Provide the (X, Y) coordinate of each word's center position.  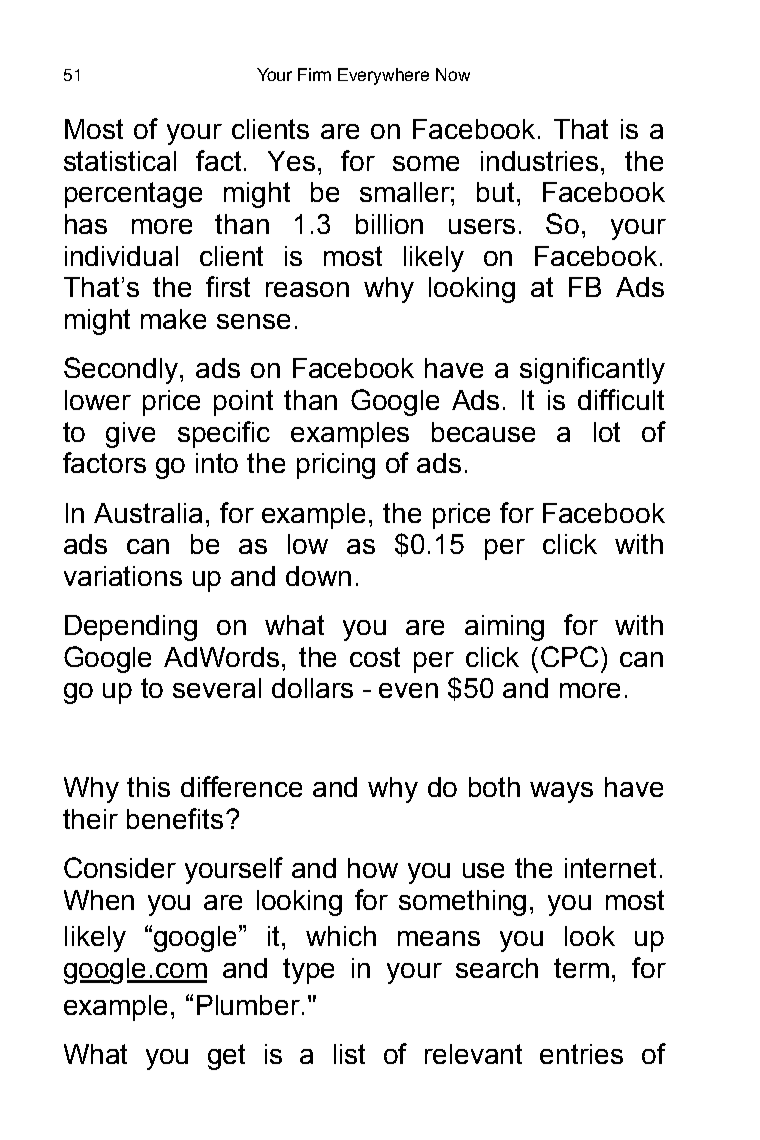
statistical (120, 161)
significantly (592, 370)
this (148, 787)
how (373, 868)
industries (541, 161)
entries (581, 1054)
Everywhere (383, 76)
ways (561, 792)
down (318, 576)
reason (307, 289)
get (226, 1057)
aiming (504, 628)
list (349, 1054)
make (173, 319)
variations (123, 576)
